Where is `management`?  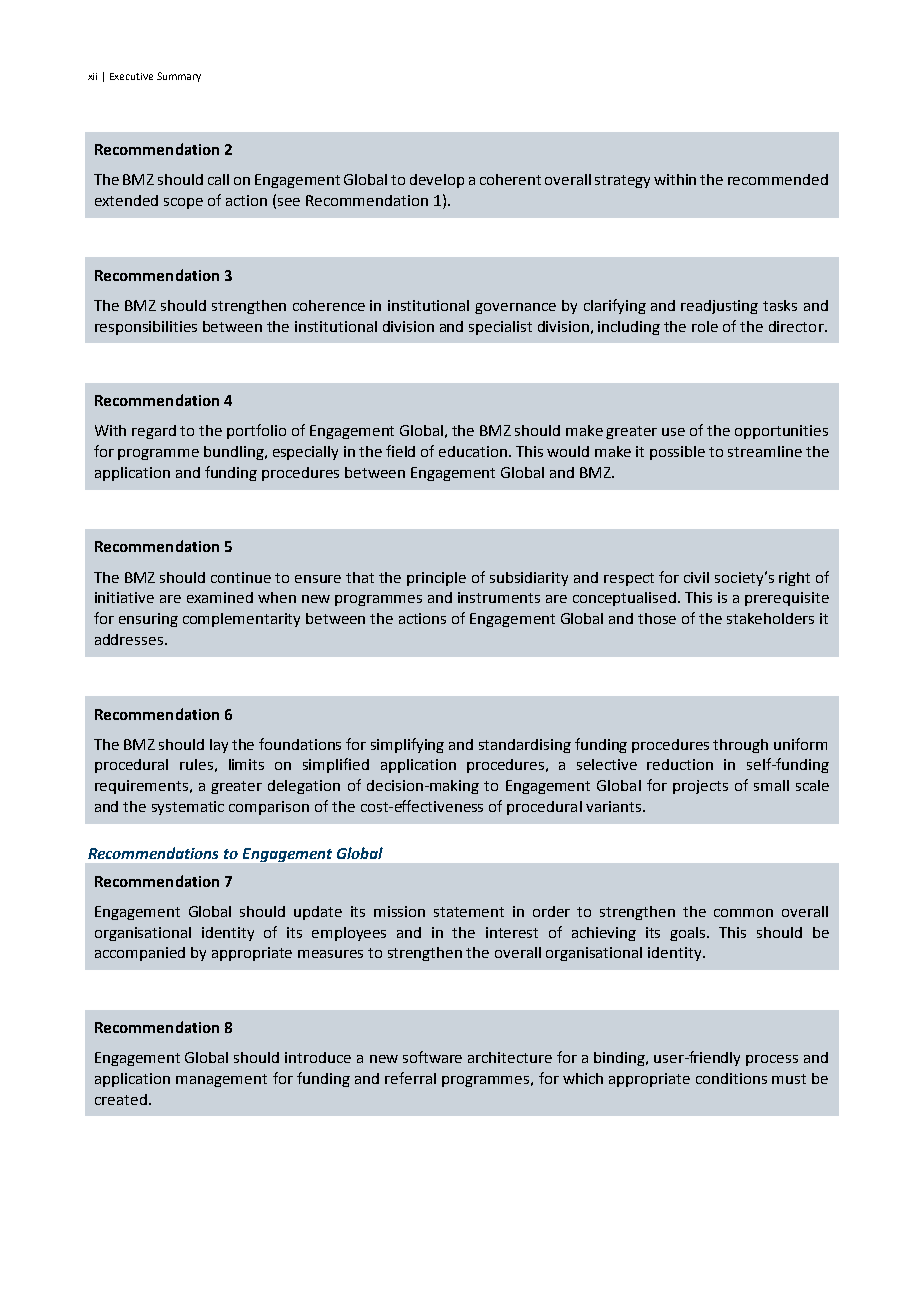
management is located at coordinates (221, 1080).
